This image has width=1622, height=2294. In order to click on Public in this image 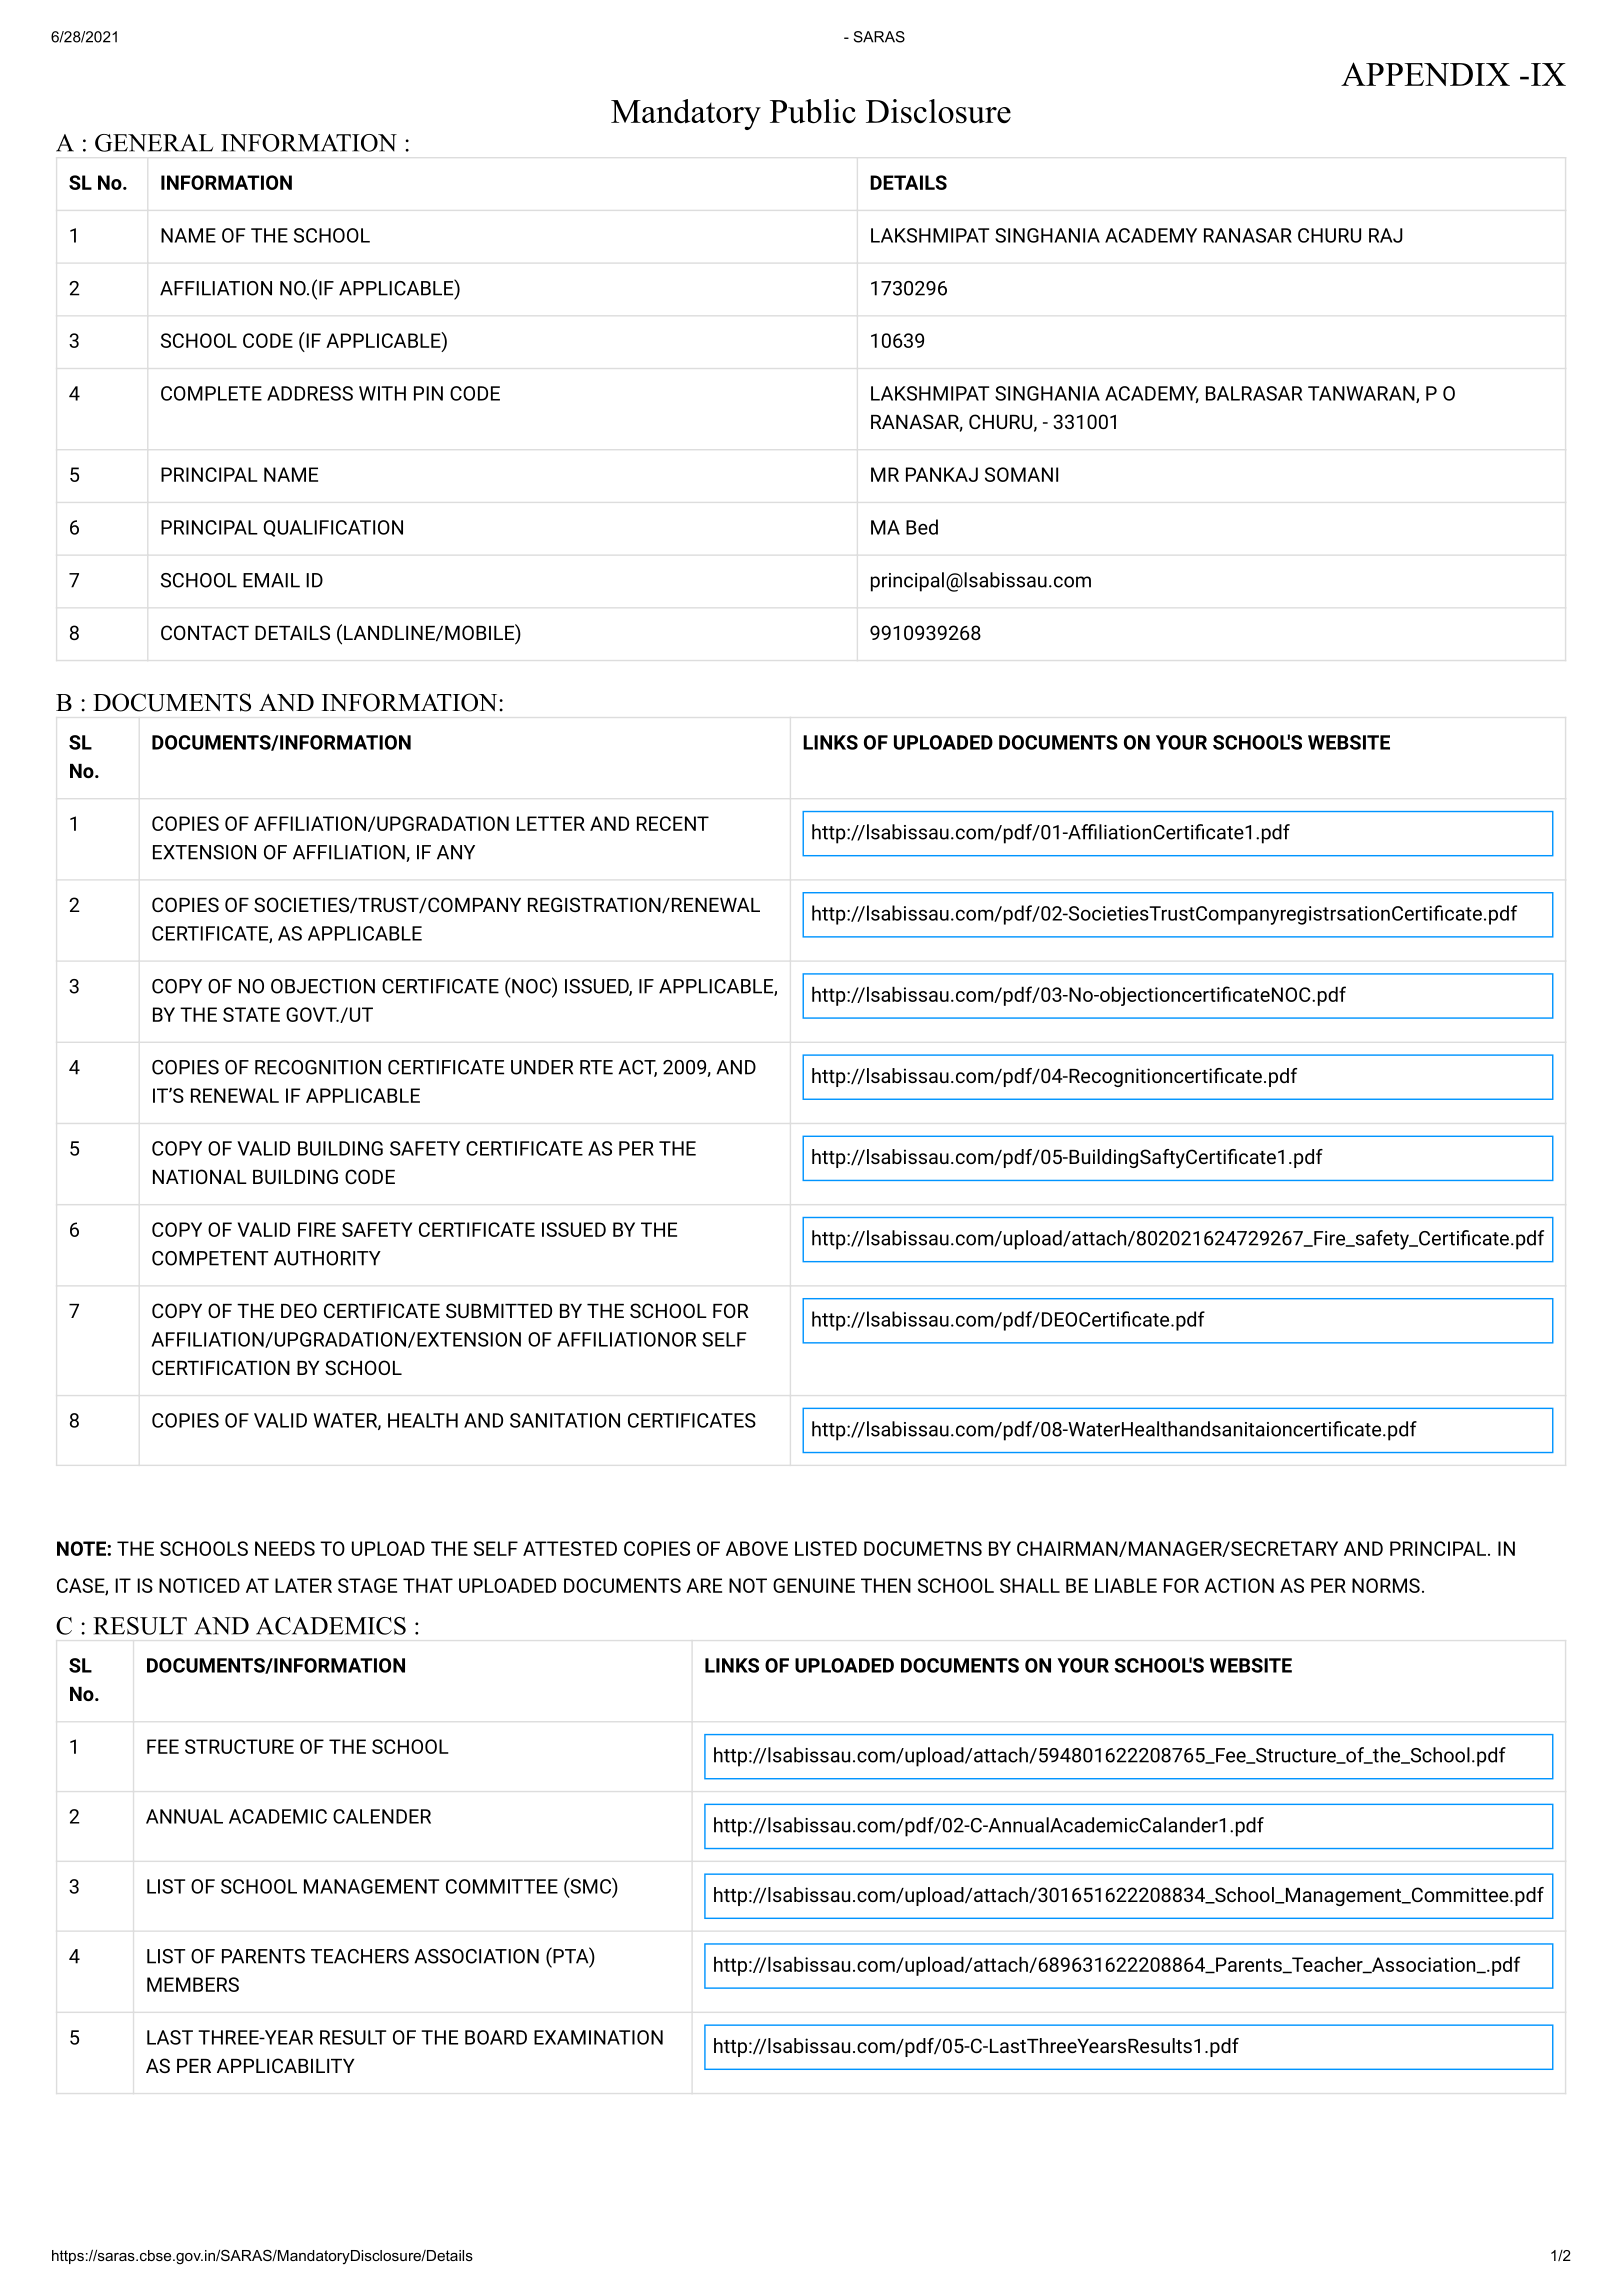, I will do `click(813, 111)`.
